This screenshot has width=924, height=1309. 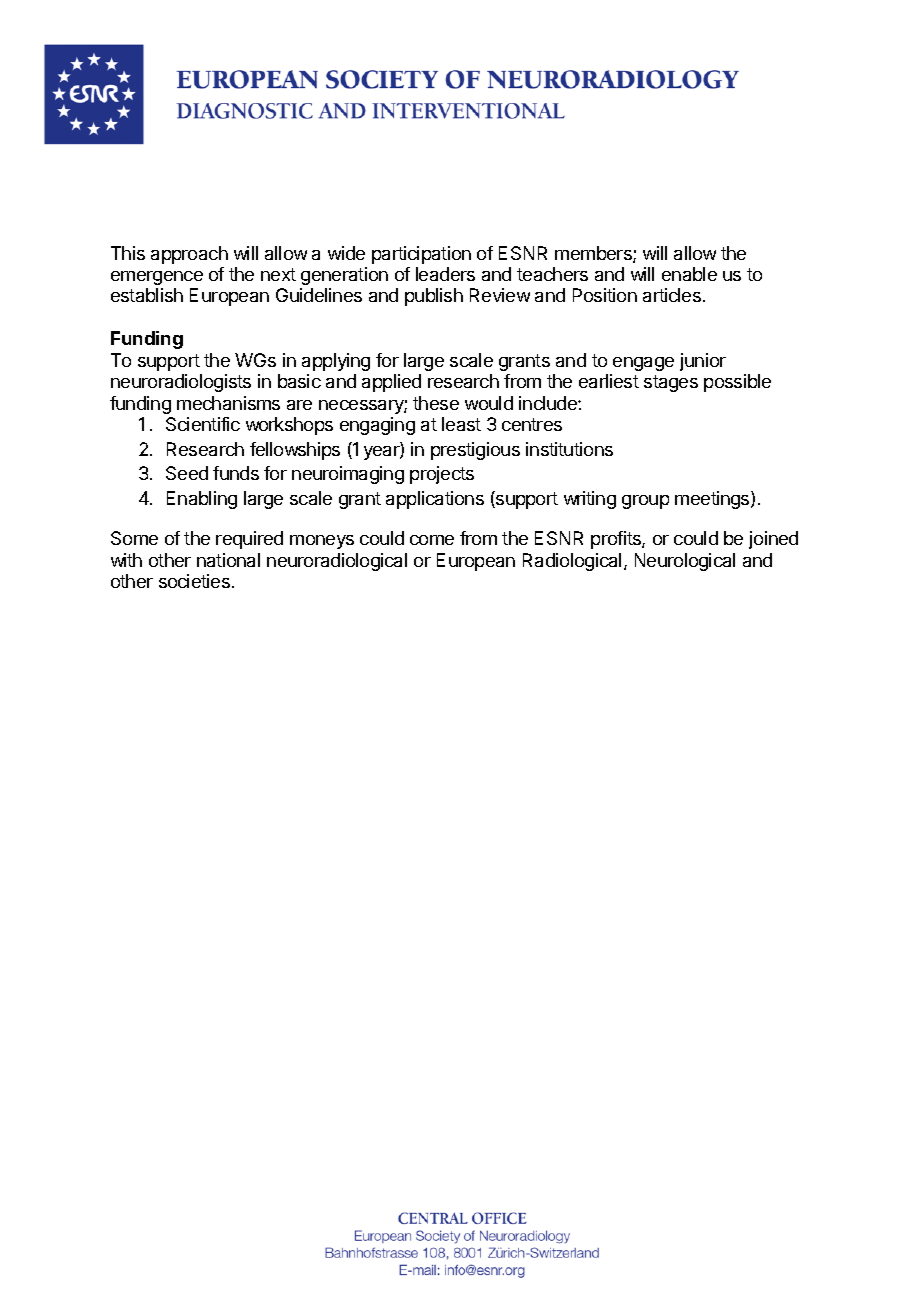 I want to click on participation, so click(x=421, y=255).
